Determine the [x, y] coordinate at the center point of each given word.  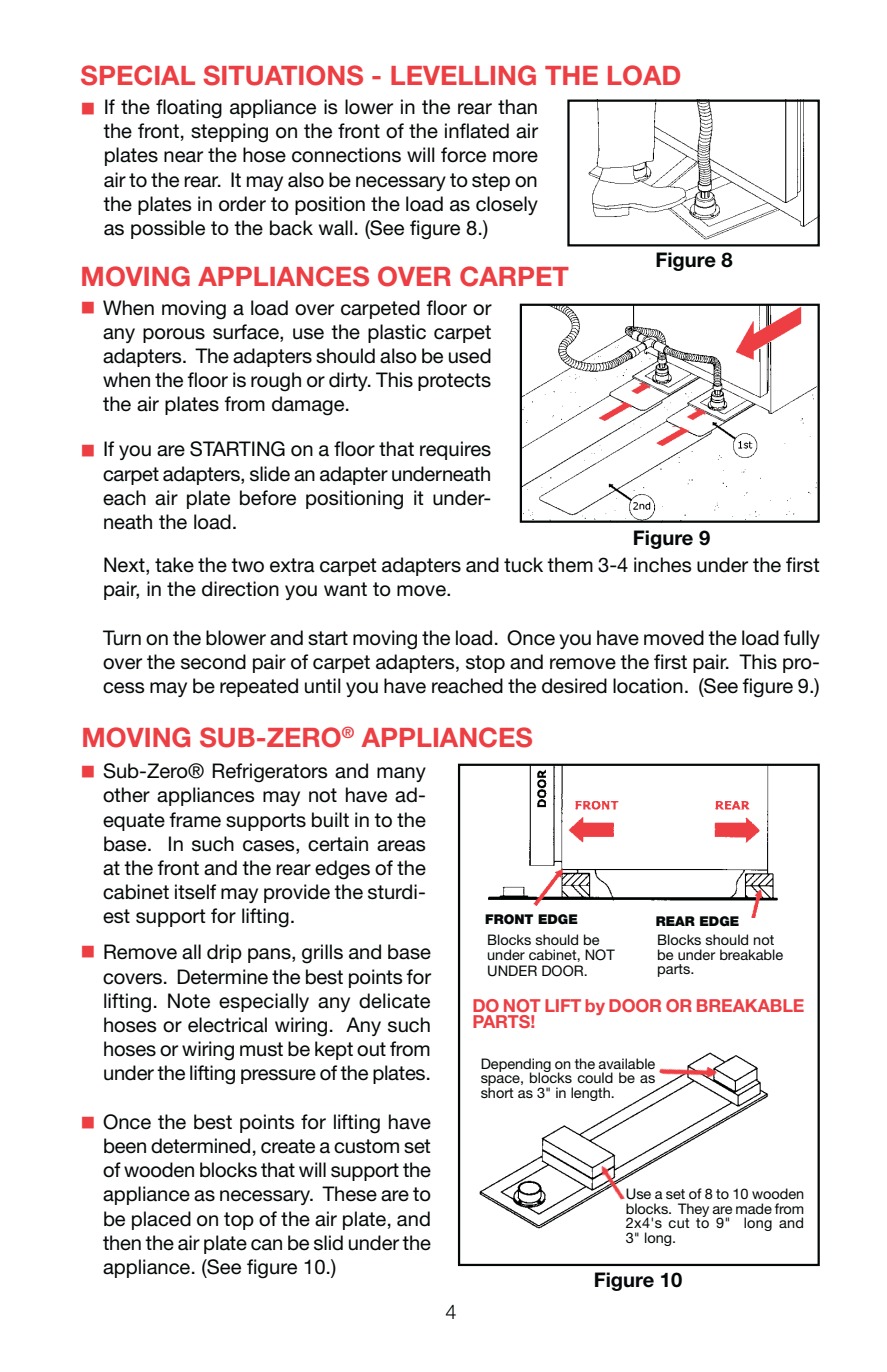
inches [663, 565]
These [349, 1194]
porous [174, 335]
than [517, 107]
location [648, 686]
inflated [477, 131]
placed [161, 1220]
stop [485, 664]
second [213, 662]
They [693, 1211]
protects [454, 382]
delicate [394, 1001]
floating [189, 109]
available [626, 1063]
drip [224, 953]
